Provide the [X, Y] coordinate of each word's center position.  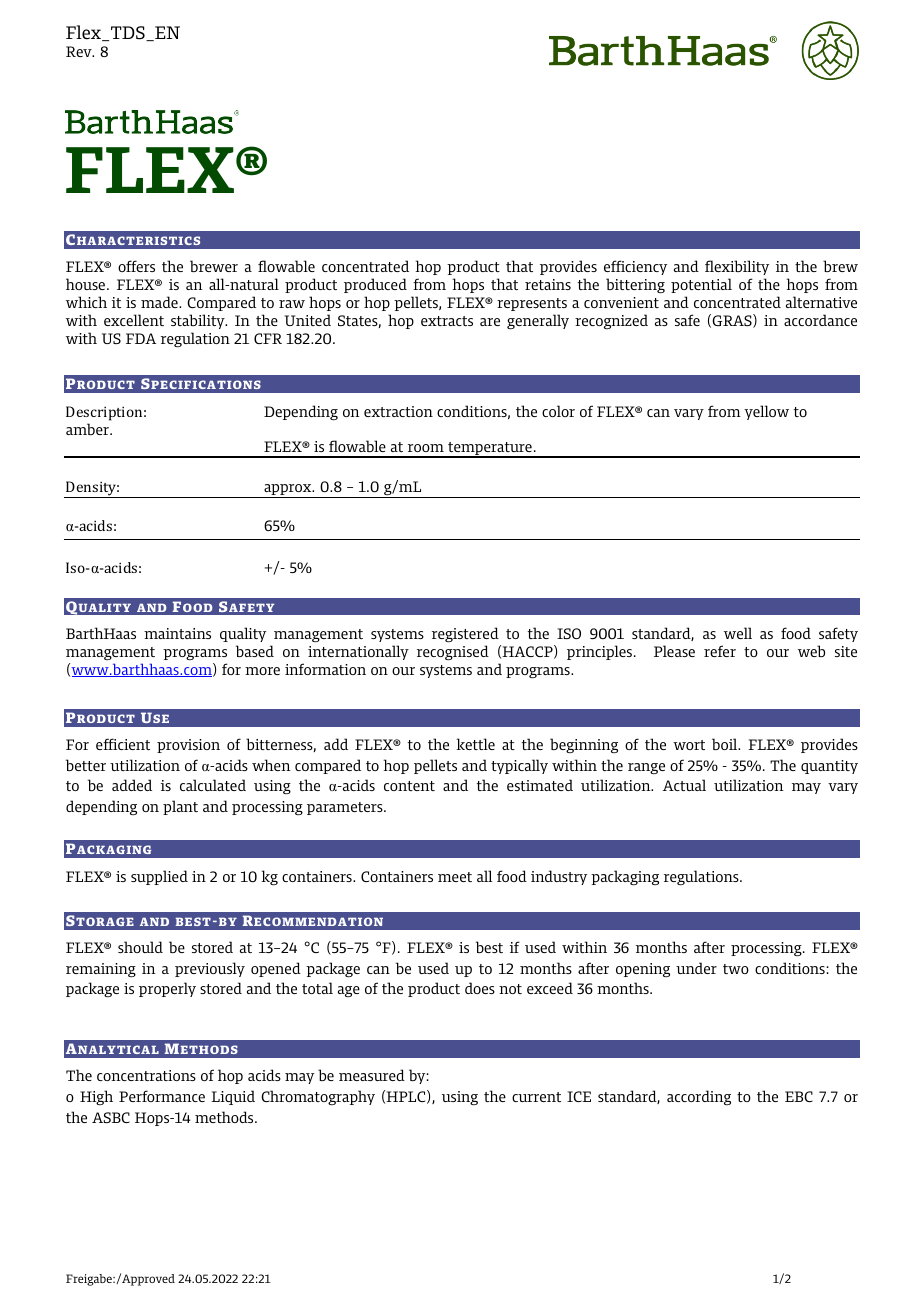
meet [455, 877]
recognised [453, 652]
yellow [766, 412]
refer [720, 651]
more [262, 671]
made [160, 302]
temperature [490, 450]
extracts [447, 321]
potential [701, 285]
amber [88, 429]
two [736, 969]
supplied [159, 877]
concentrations [146, 1075]
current [536, 1097]
